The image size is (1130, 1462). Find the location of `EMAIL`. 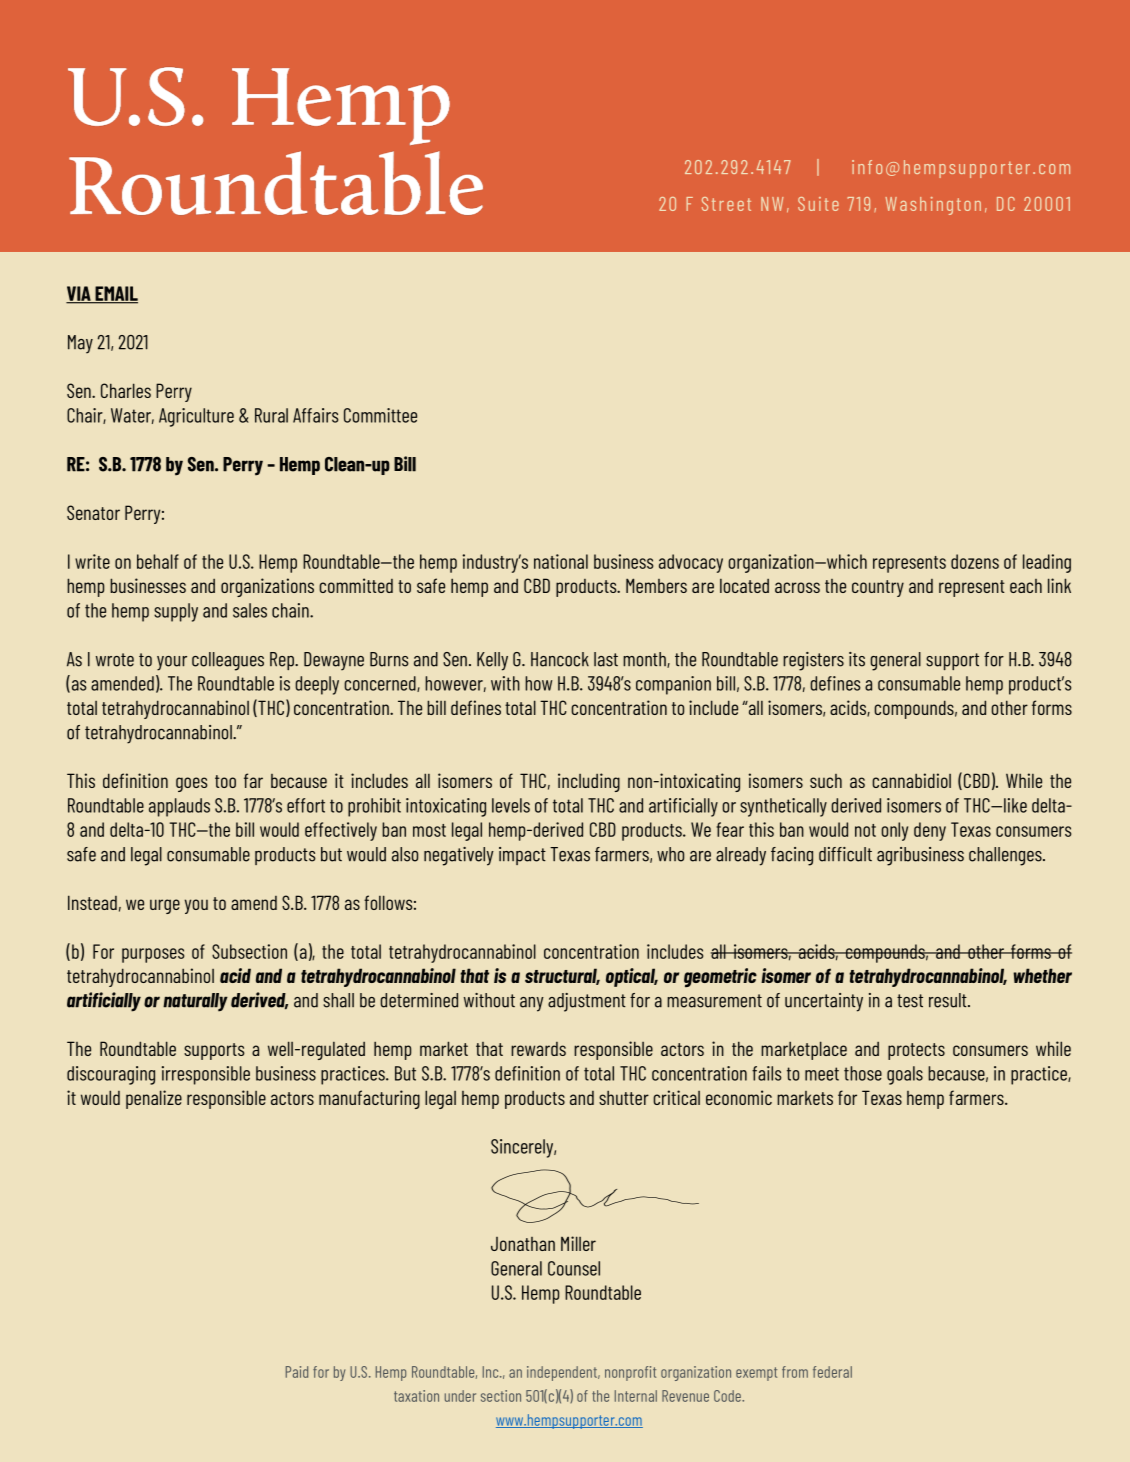

EMAIL is located at coordinates (115, 294).
